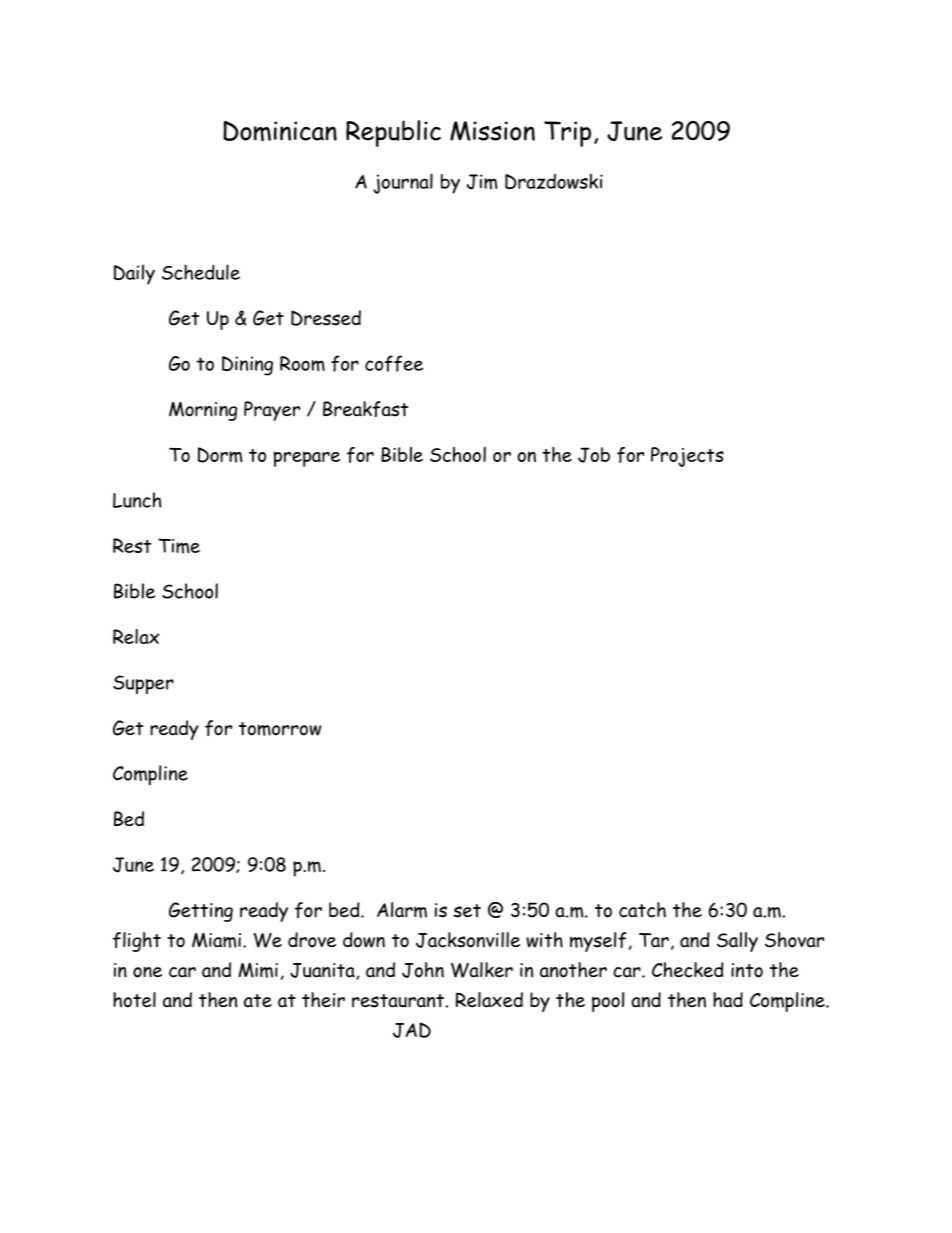 This image has width=952, height=1233. Describe the element at coordinates (216, 940) in the image. I see `Miami` at that location.
